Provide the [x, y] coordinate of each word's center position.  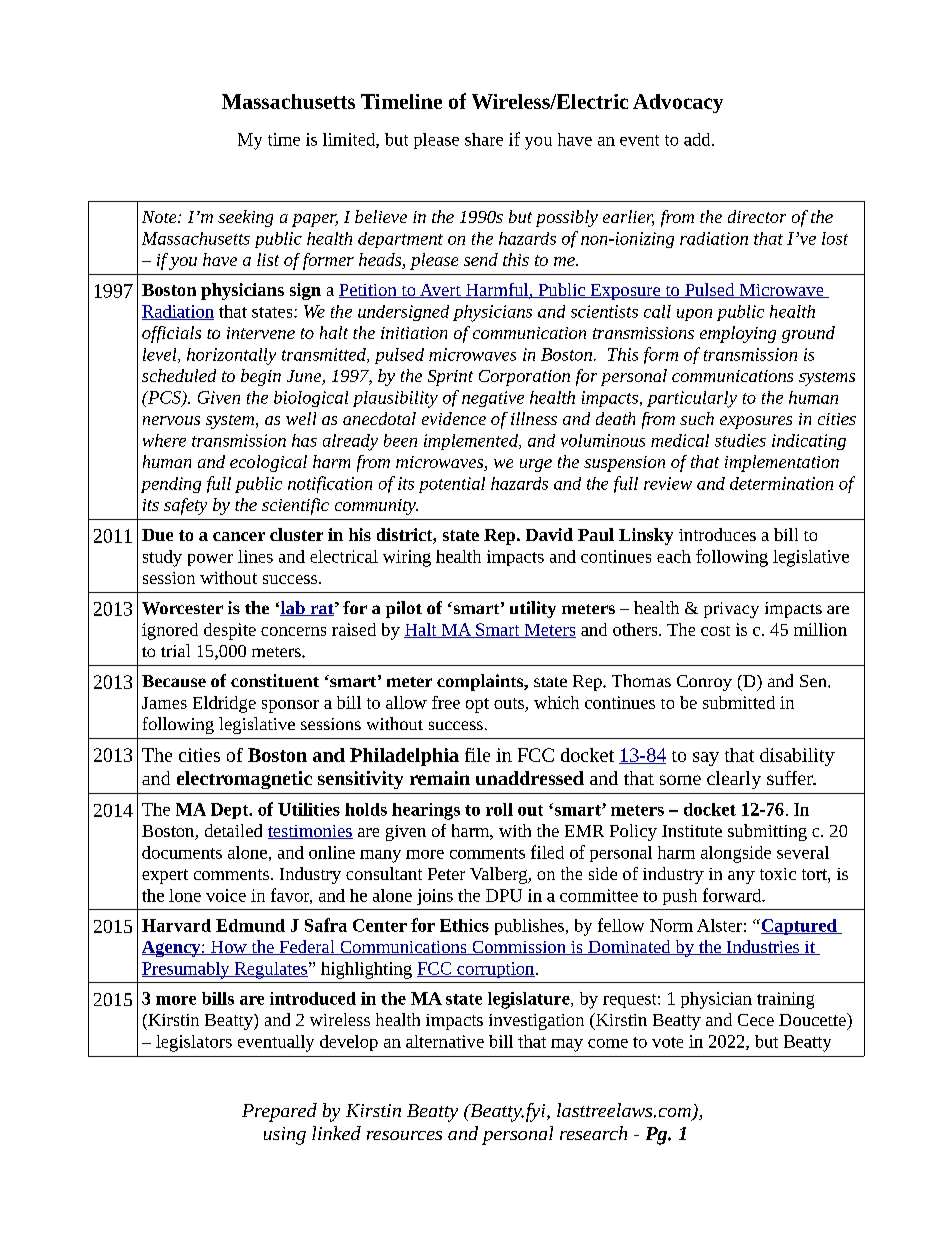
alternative [445, 1041]
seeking [245, 218]
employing [738, 334]
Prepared [279, 1112]
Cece [756, 1020]
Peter [446, 874]
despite [230, 631]
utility [533, 609]
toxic [778, 874]
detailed [233, 830]
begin [261, 377]
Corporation [524, 378]
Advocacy [678, 103]
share [484, 139]
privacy [731, 610]
